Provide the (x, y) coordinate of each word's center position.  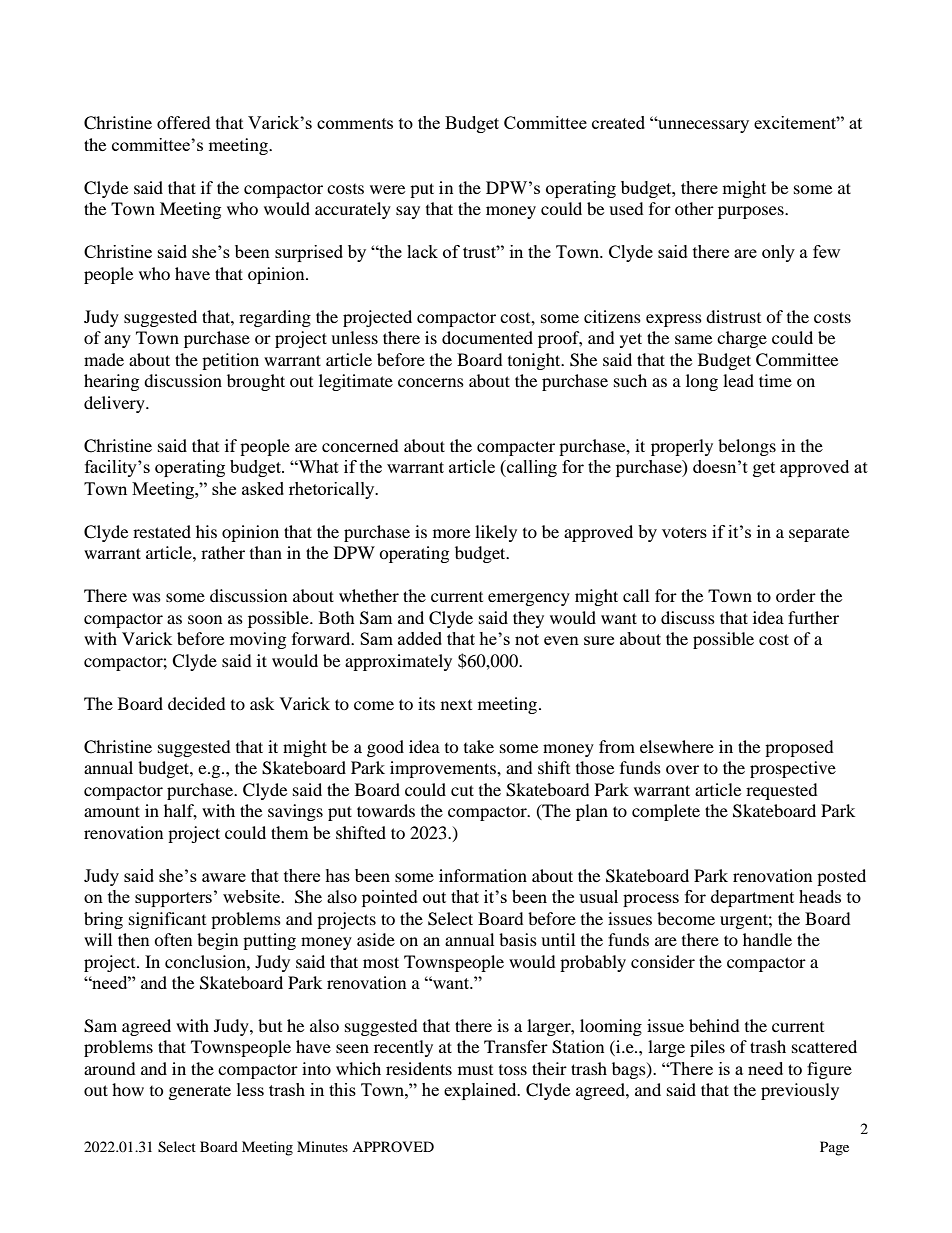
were (387, 189)
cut (462, 790)
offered (184, 122)
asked (263, 488)
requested (782, 791)
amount (112, 811)
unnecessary (702, 126)
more (451, 533)
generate (200, 1092)
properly (682, 447)
